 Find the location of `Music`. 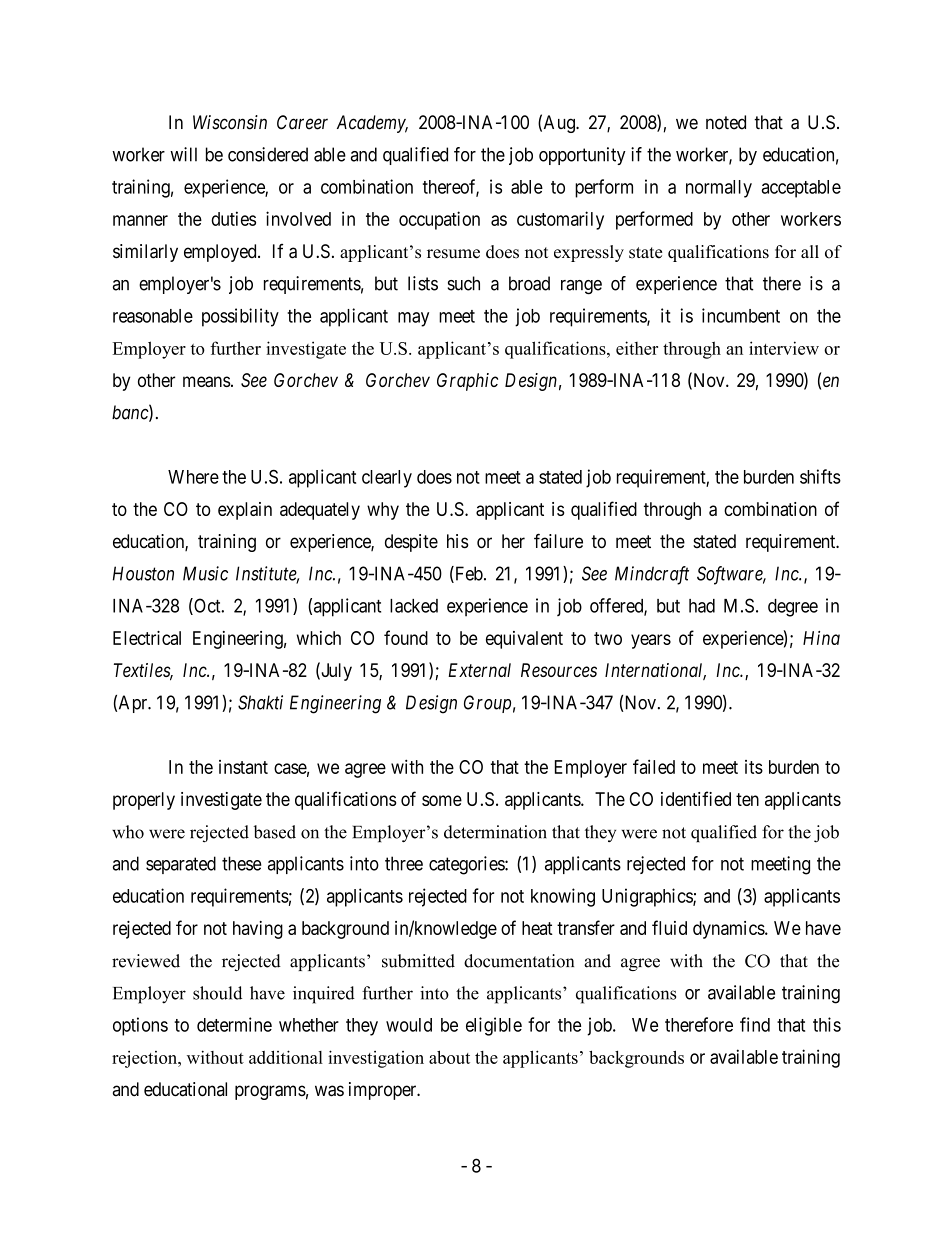

Music is located at coordinates (205, 573).
